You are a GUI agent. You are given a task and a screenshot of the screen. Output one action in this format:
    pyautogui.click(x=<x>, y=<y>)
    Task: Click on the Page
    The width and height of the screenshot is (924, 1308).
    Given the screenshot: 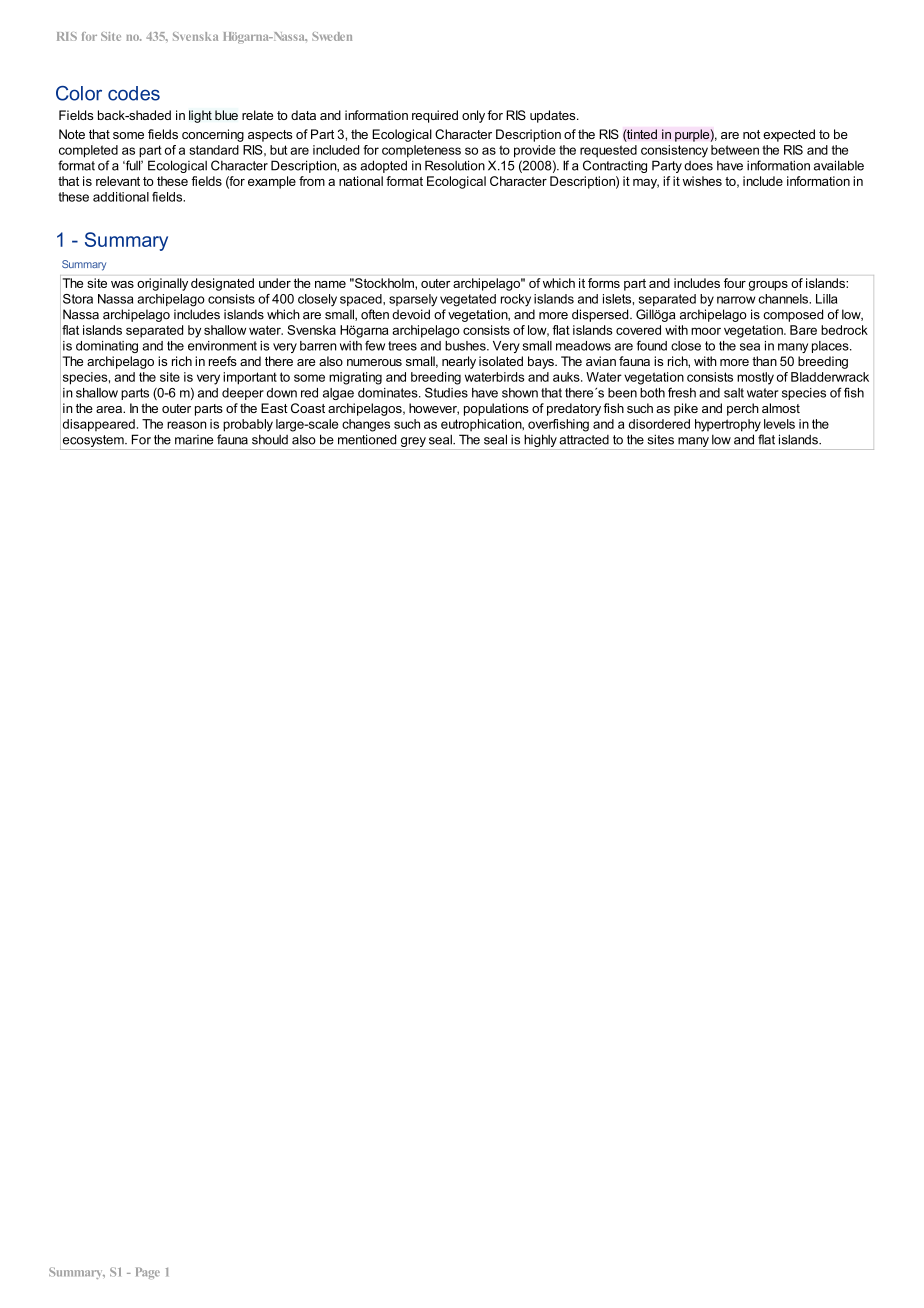 What is the action you would take?
    pyautogui.click(x=148, y=1273)
